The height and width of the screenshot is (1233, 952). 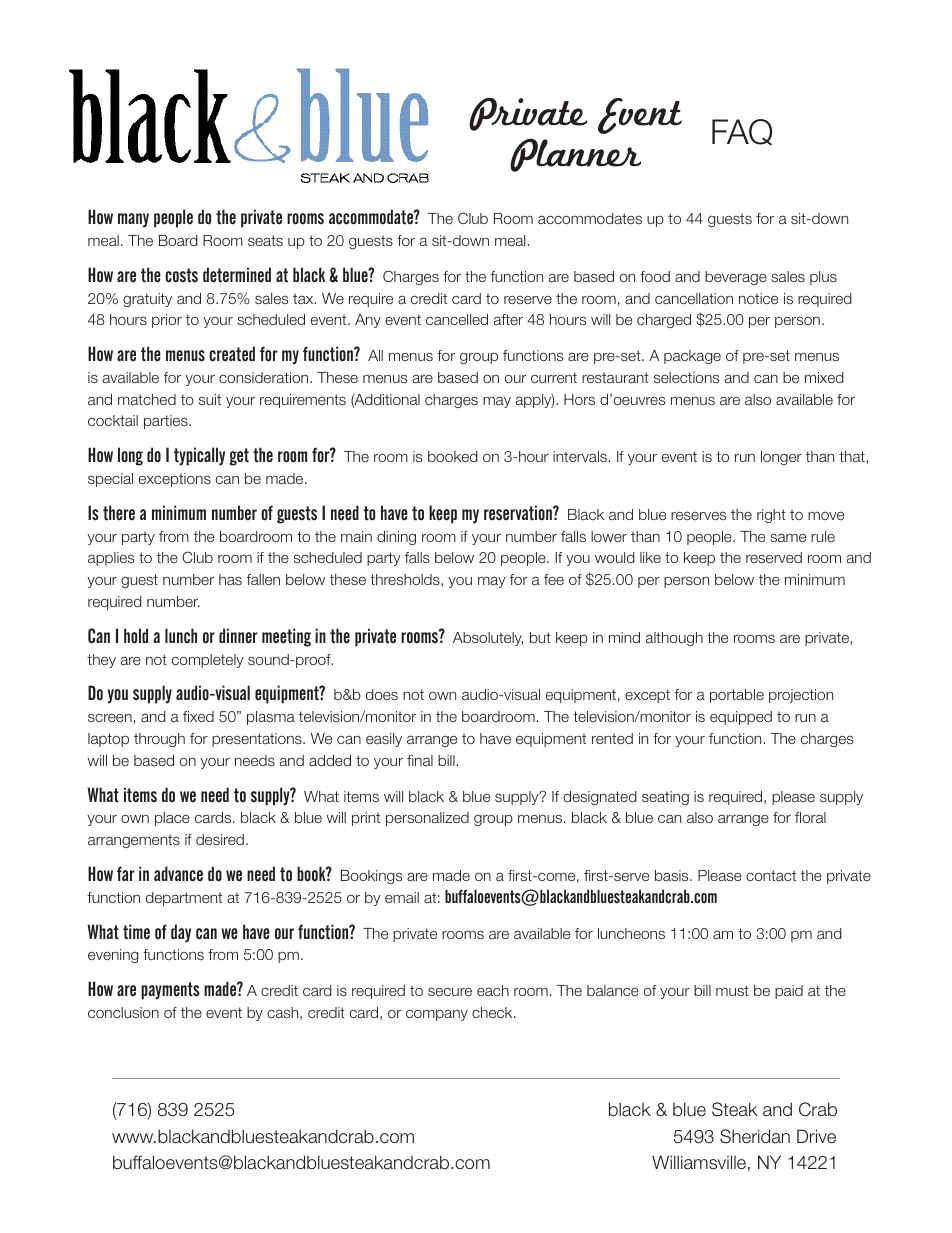 I want to click on FAQ, so click(x=742, y=132).
